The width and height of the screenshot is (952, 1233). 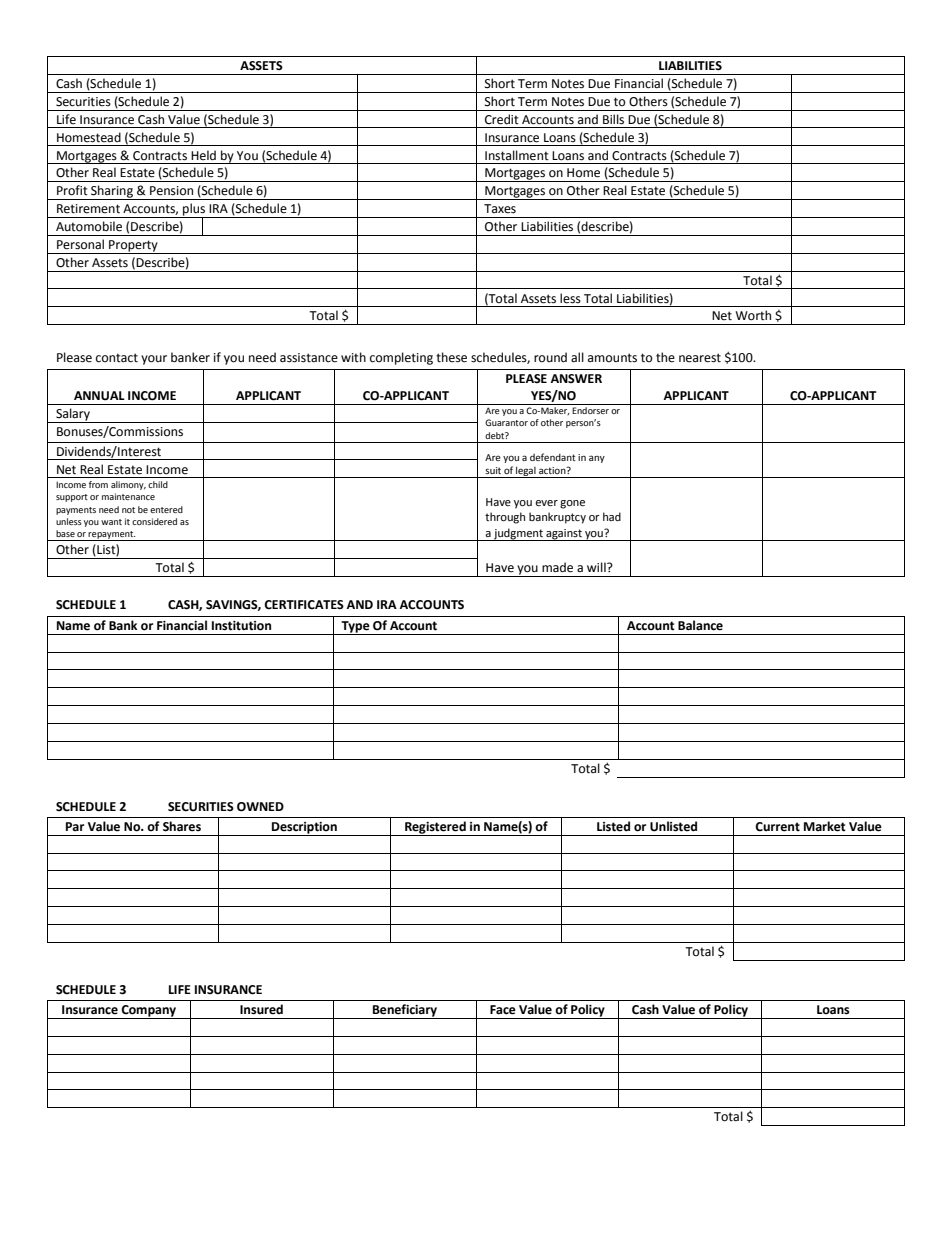 I want to click on Beneficiary, so click(x=405, y=1011).
